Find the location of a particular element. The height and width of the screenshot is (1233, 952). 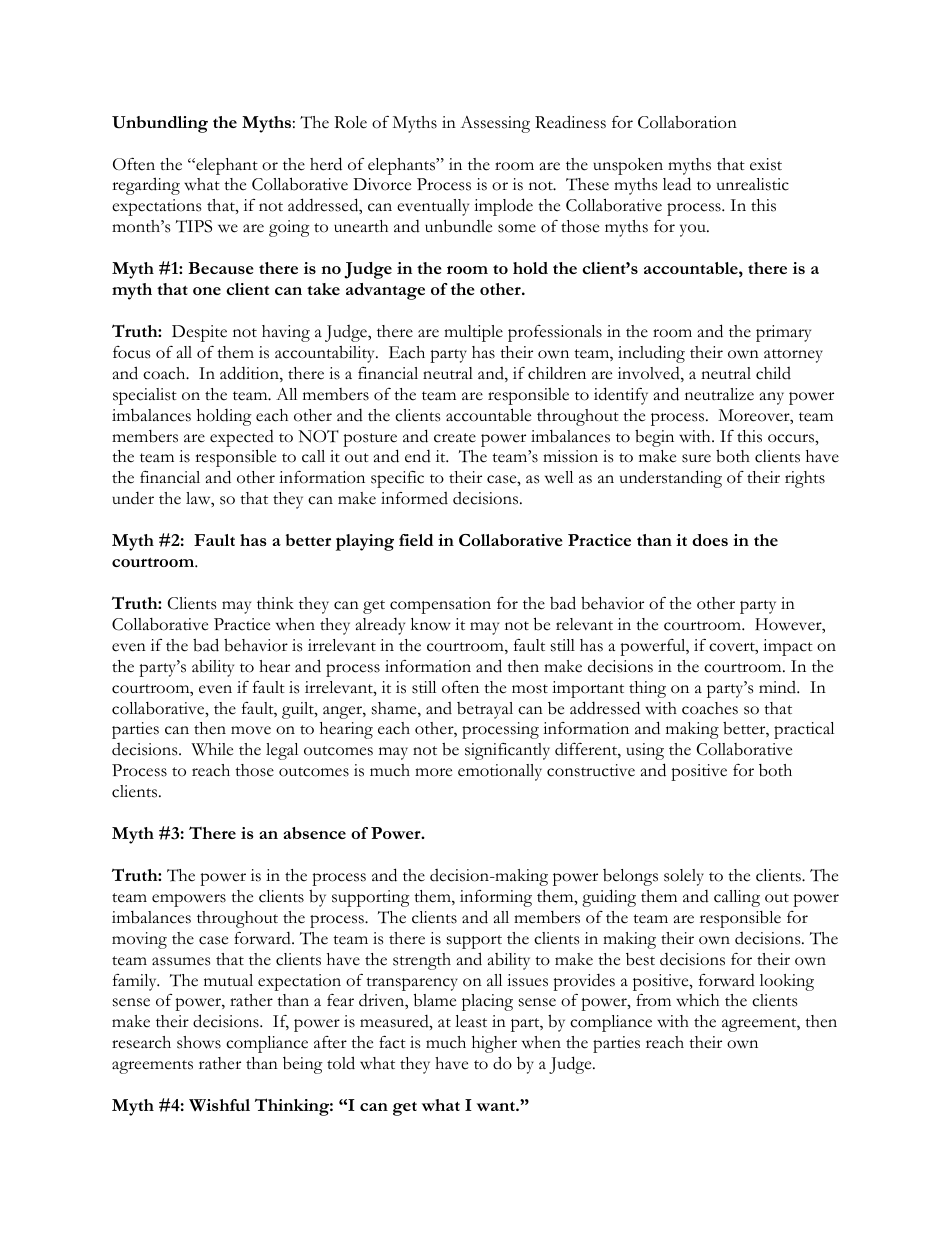

compensation is located at coordinates (440, 605).
